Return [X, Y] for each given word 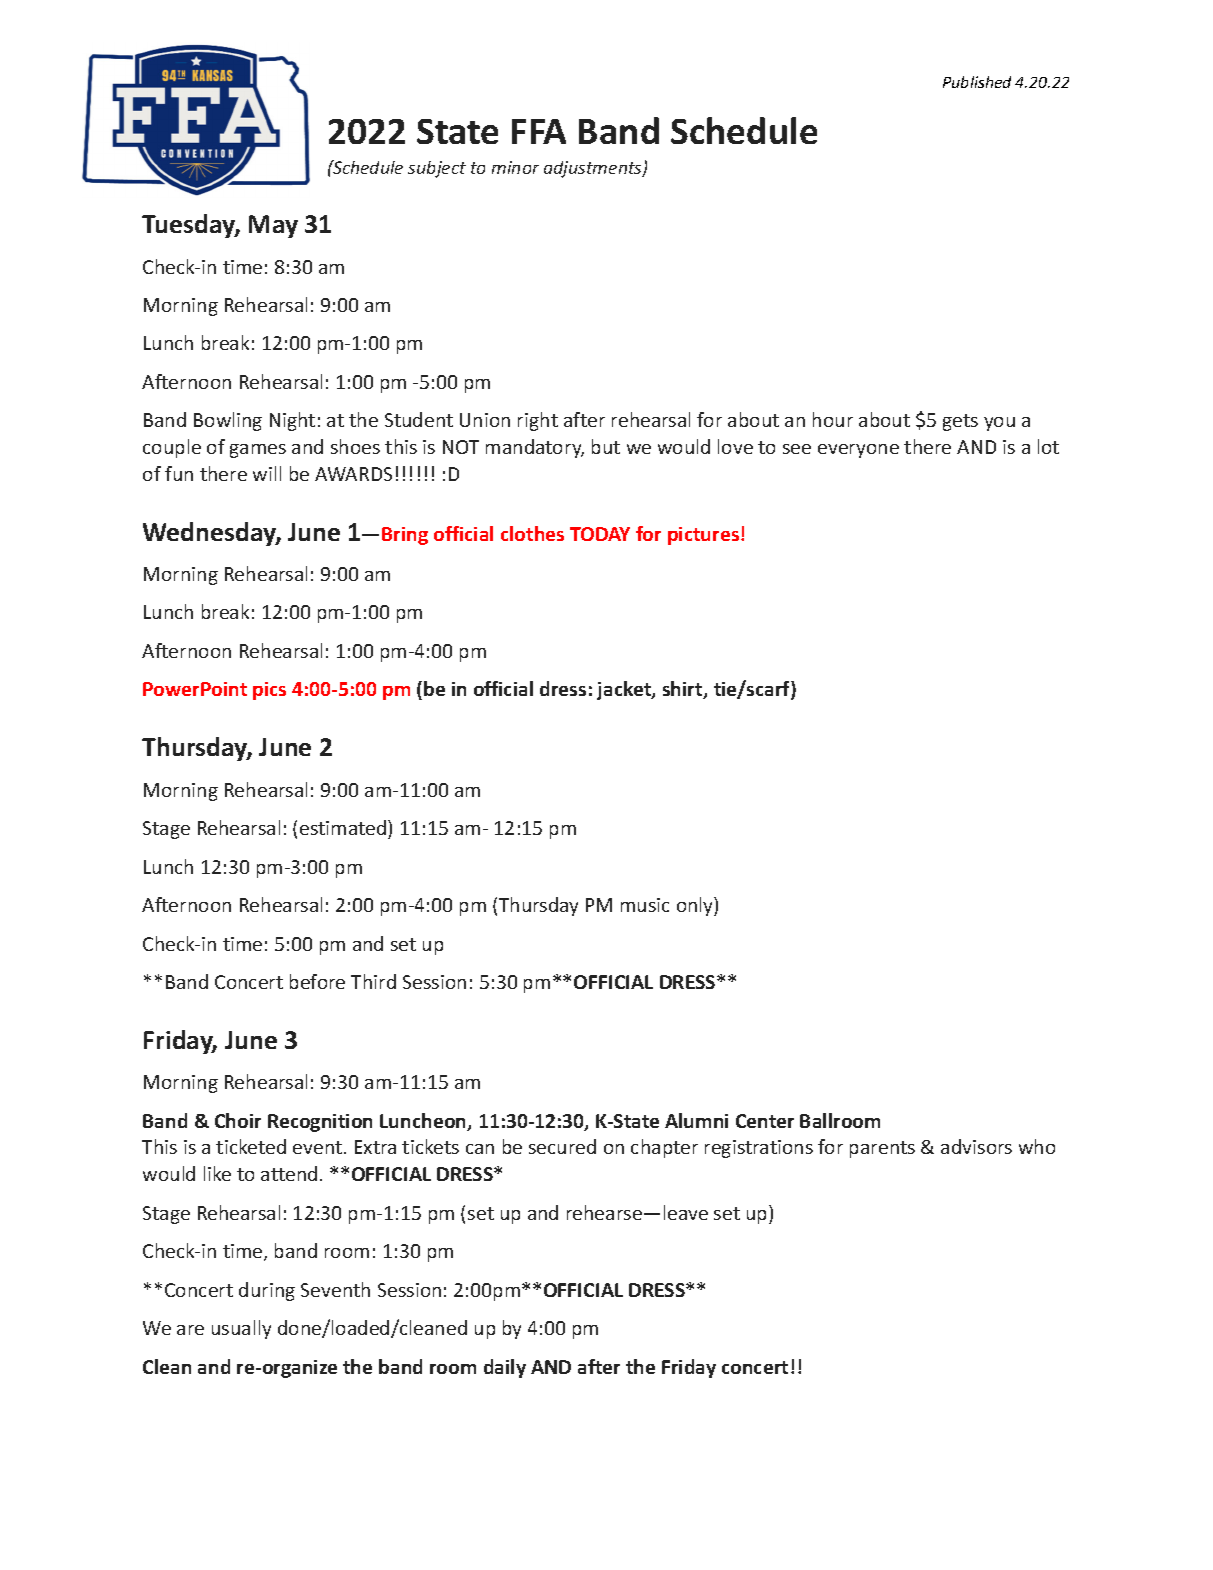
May [273, 226]
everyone [858, 451]
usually [241, 1329]
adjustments [594, 169]
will [267, 473]
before [317, 981]
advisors [976, 1146]
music [645, 905]
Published [977, 82]
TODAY [600, 534]
